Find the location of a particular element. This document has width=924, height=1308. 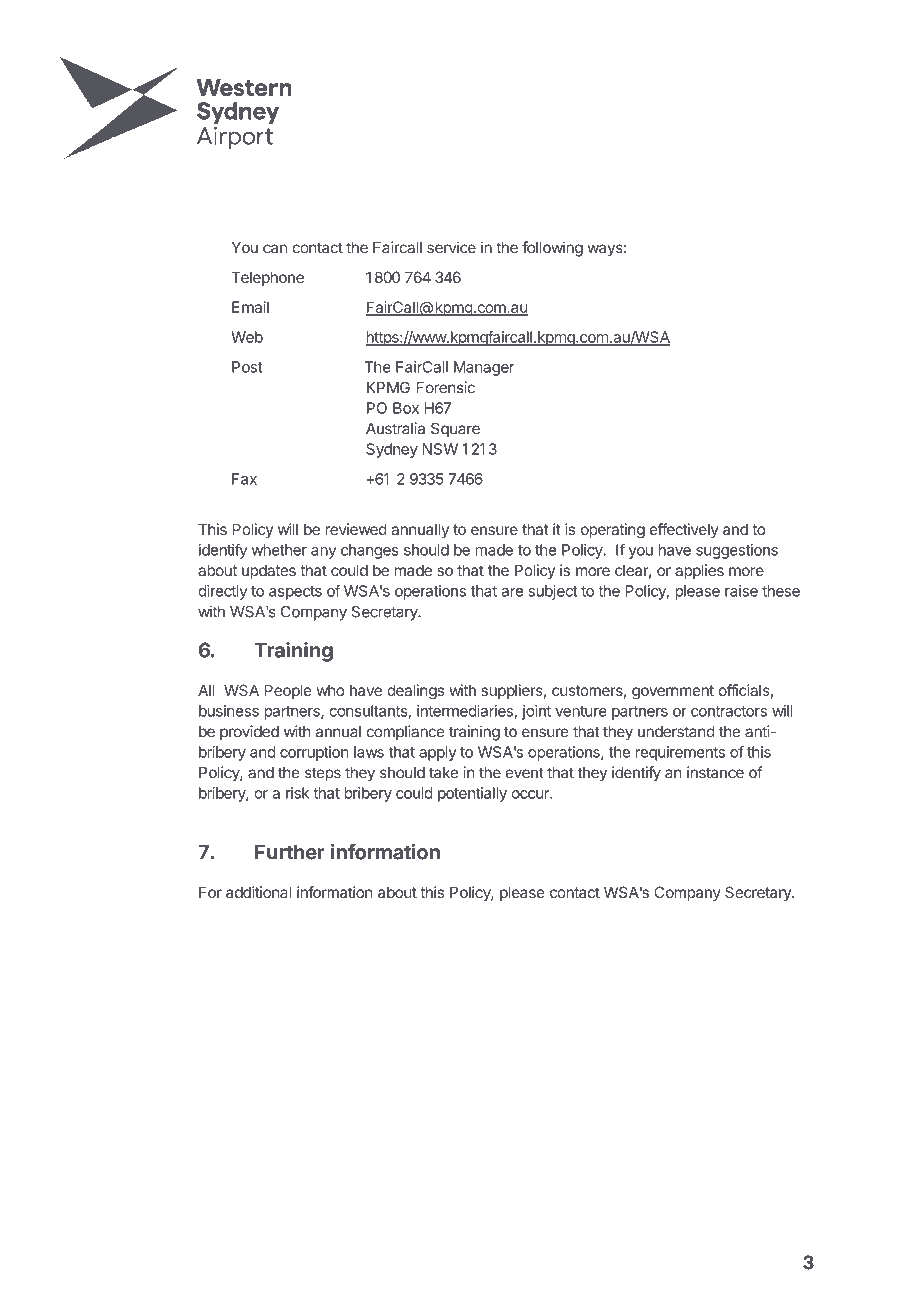

government is located at coordinates (673, 692).
